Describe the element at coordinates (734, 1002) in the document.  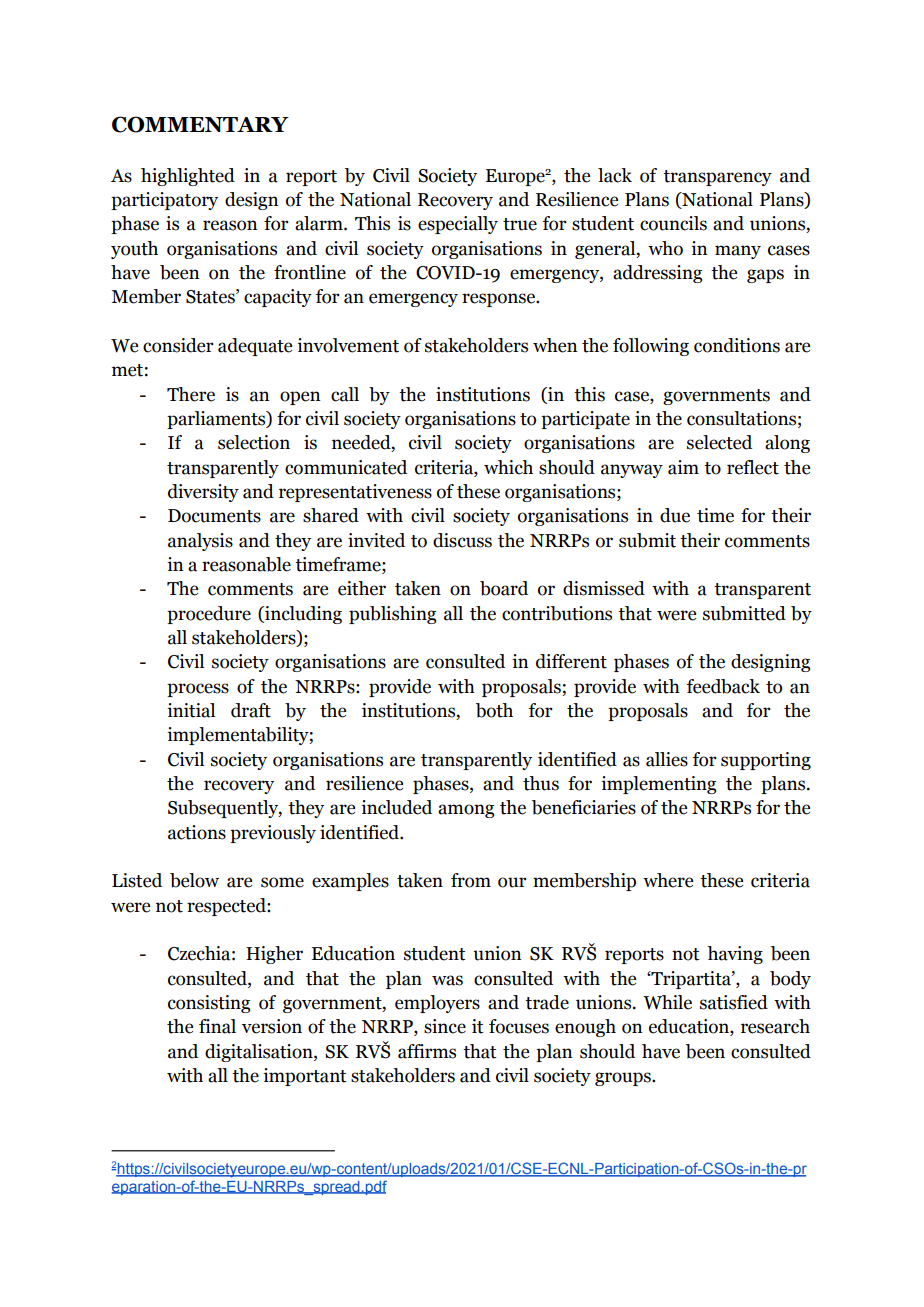
I see `satisfied` at that location.
